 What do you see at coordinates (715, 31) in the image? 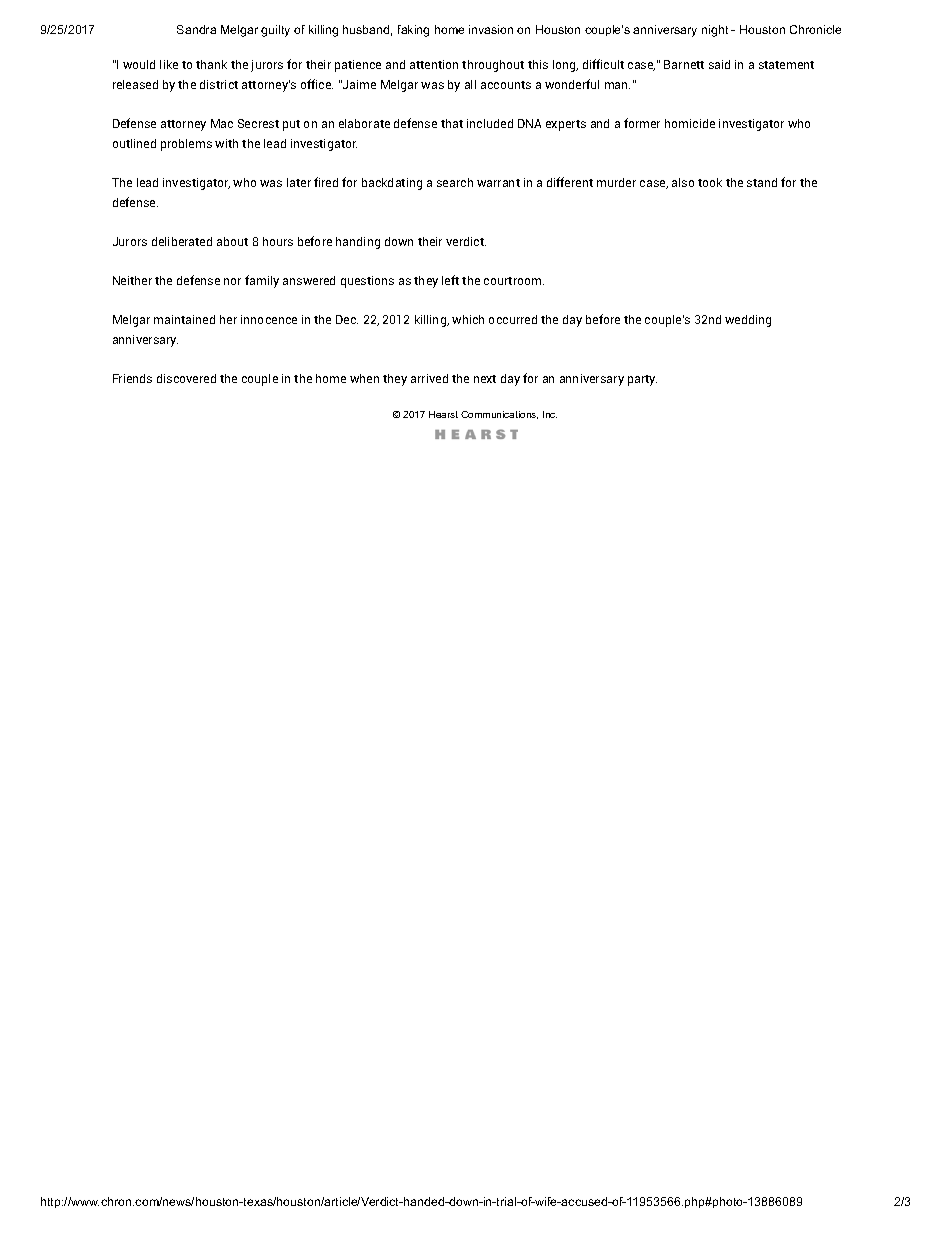
I see `night` at bounding box center [715, 31].
